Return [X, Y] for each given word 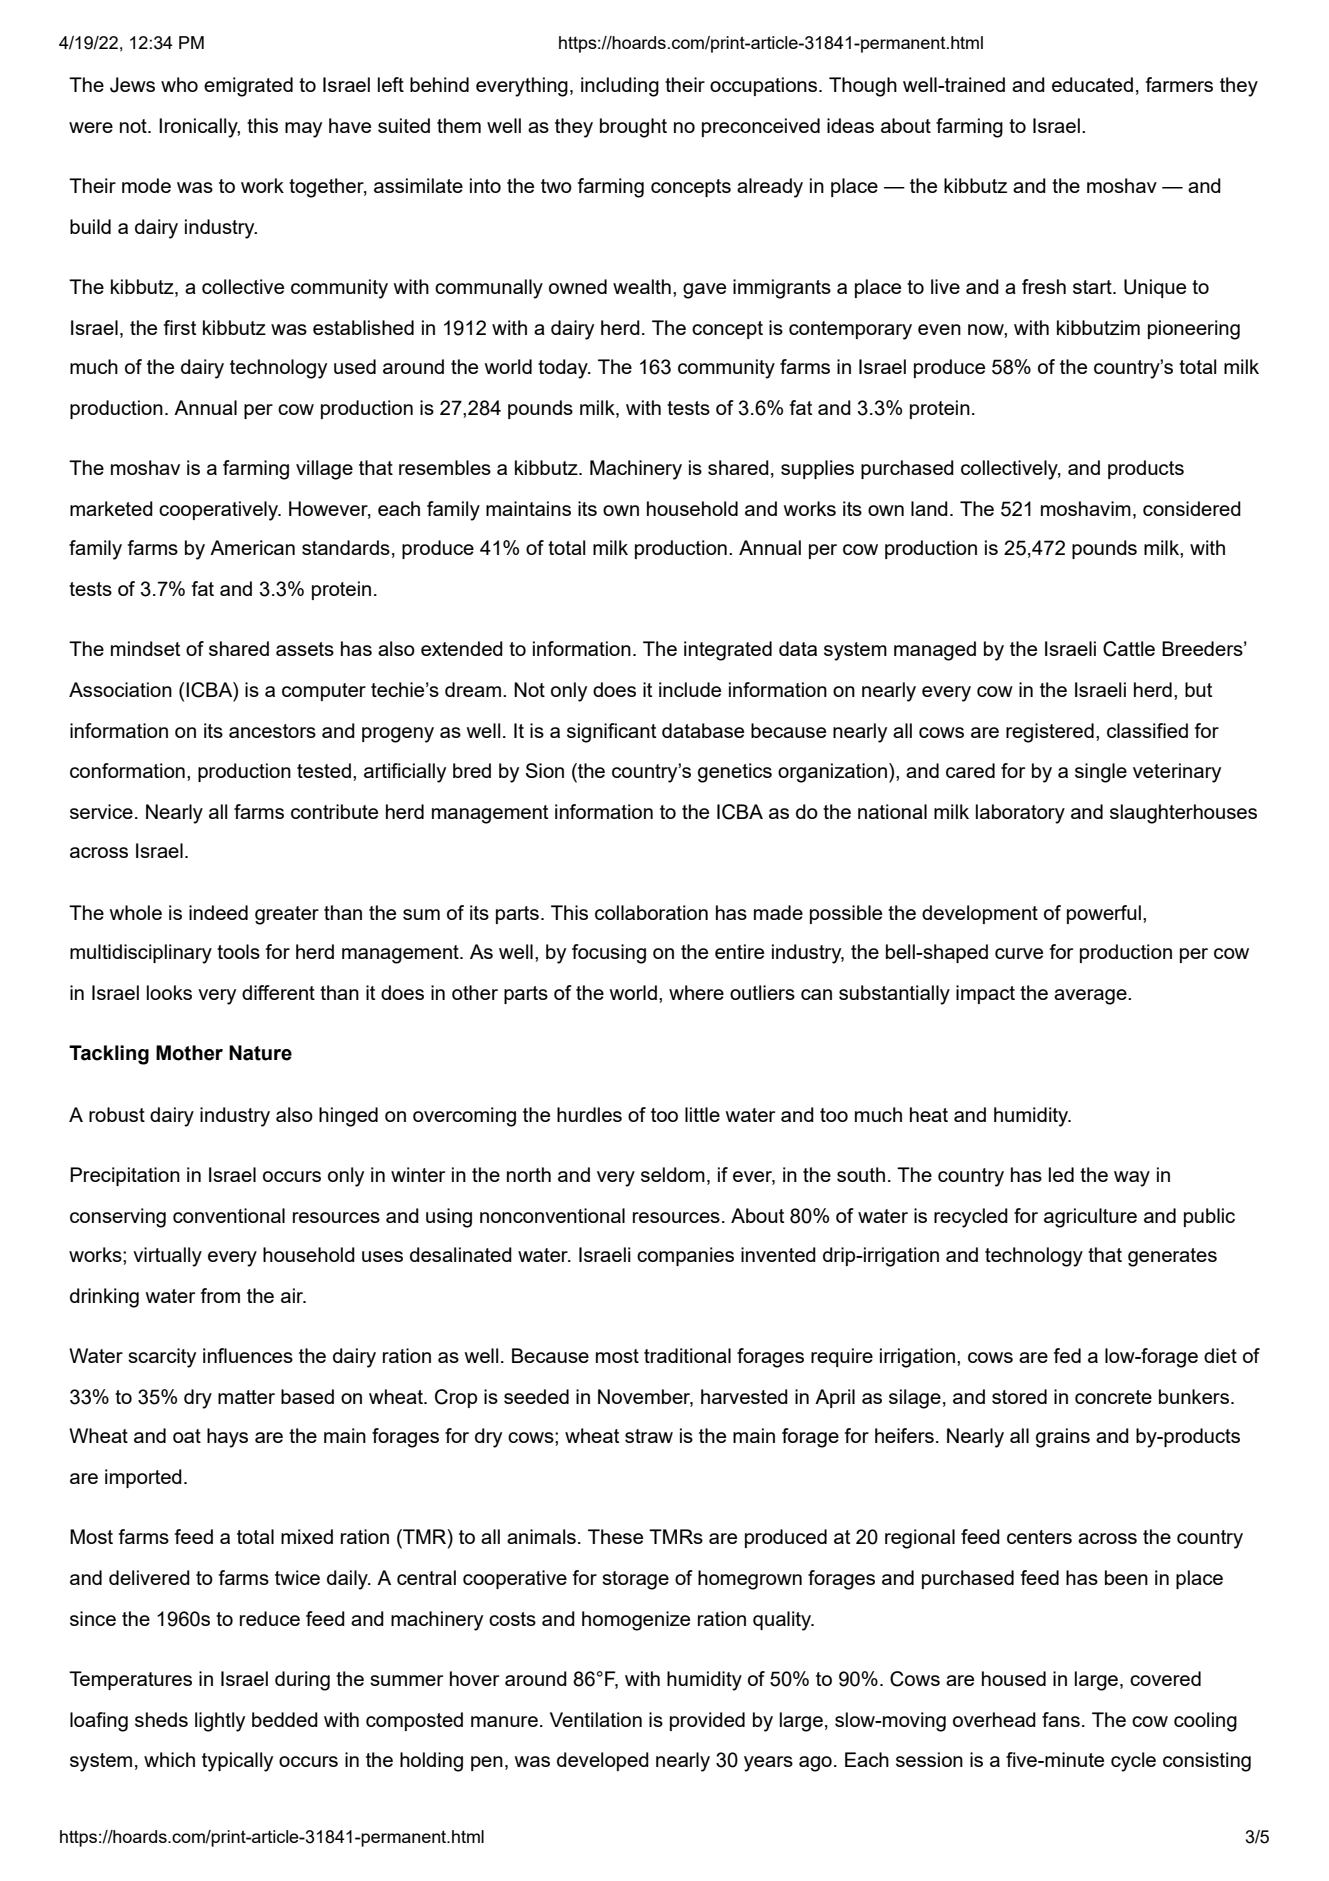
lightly [220, 1722]
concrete [1113, 1397]
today [564, 369]
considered [1192, 508]
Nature [260, 1053]
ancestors [272, 731]
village [324, 470]
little [702, 1114]
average [1091, 997]
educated [1092, 84]
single [1101, 773]
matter [246, 1397]
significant [611, 733]
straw [649, 1436]
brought [633, 128]
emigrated [248, 87]
